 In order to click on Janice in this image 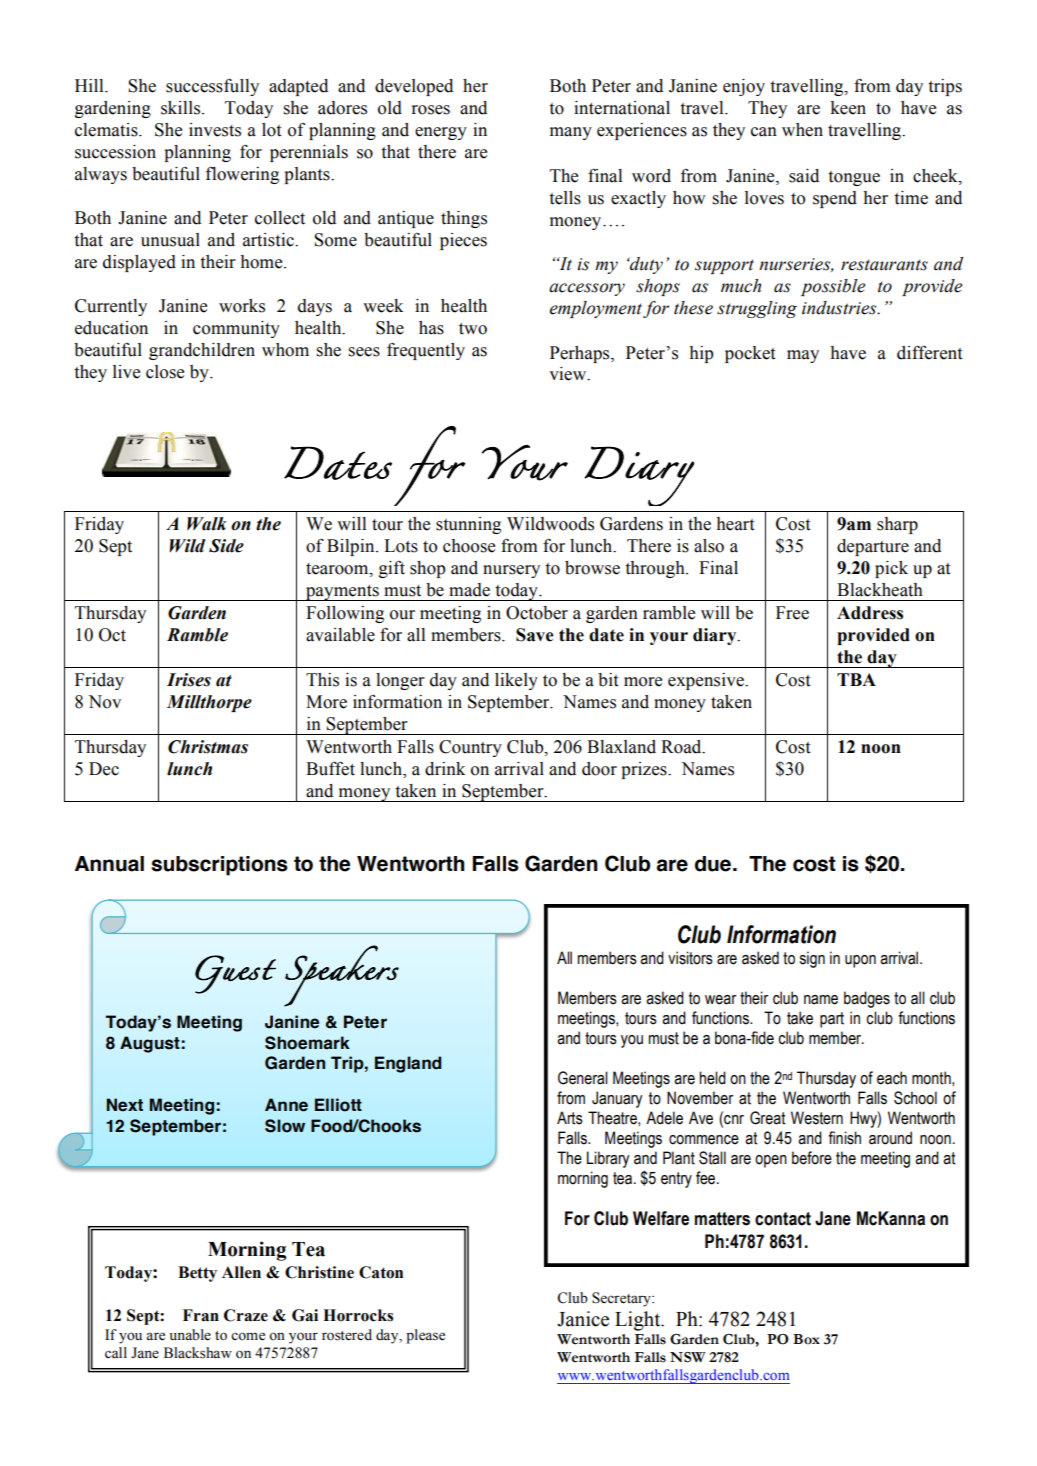, I will do `click(583, 1319)`.
